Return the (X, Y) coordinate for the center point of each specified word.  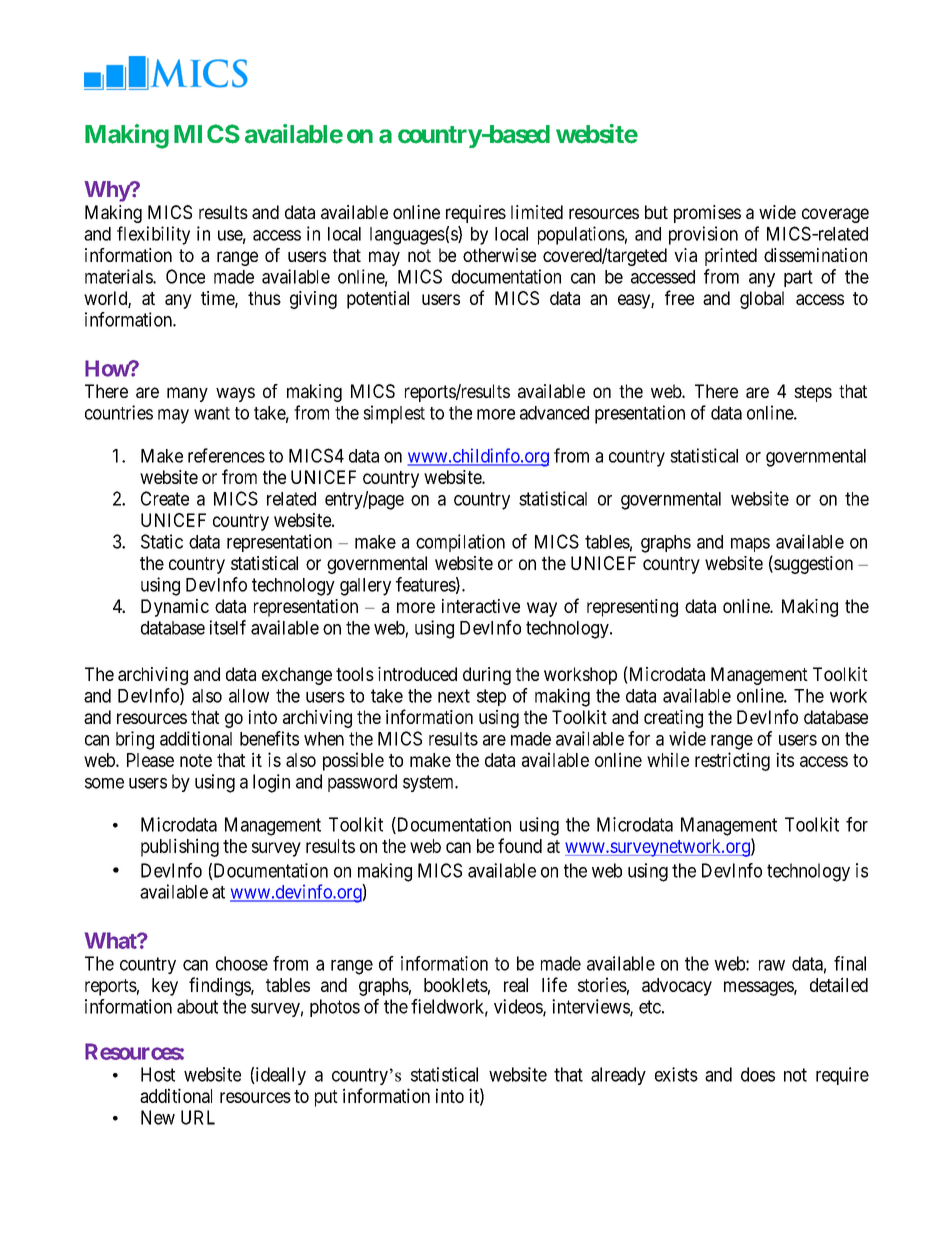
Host (158, 1074)
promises (707, 214)
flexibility (153, 235)
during (487, 676)
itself (228, 627)
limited (537, 212)
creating (673, 719)
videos (519, 1007)
